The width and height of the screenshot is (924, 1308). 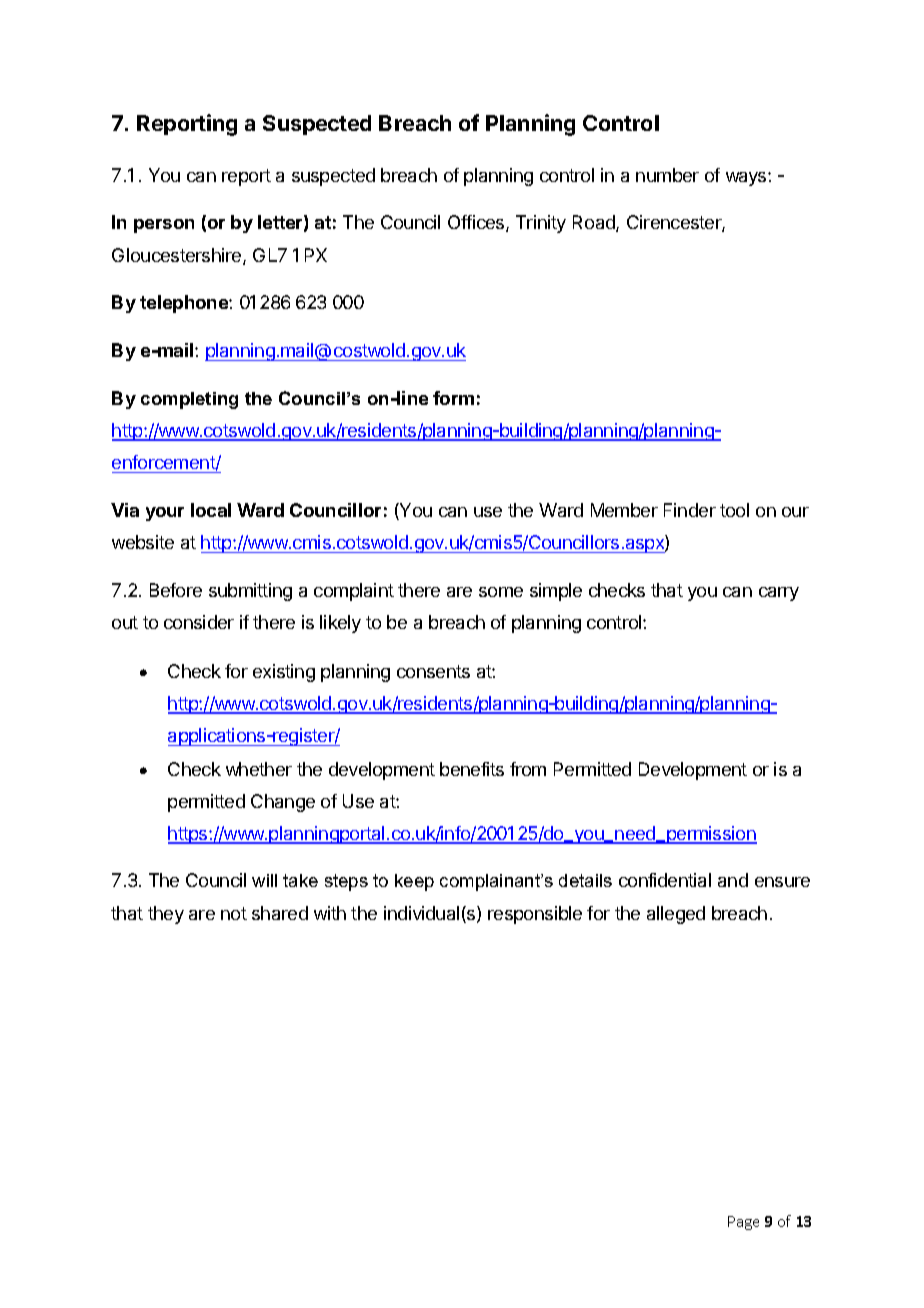 What do you see at coordinates (477, 223) in the screenshot?
I see `Offices` at bounding box center [477, 223].
